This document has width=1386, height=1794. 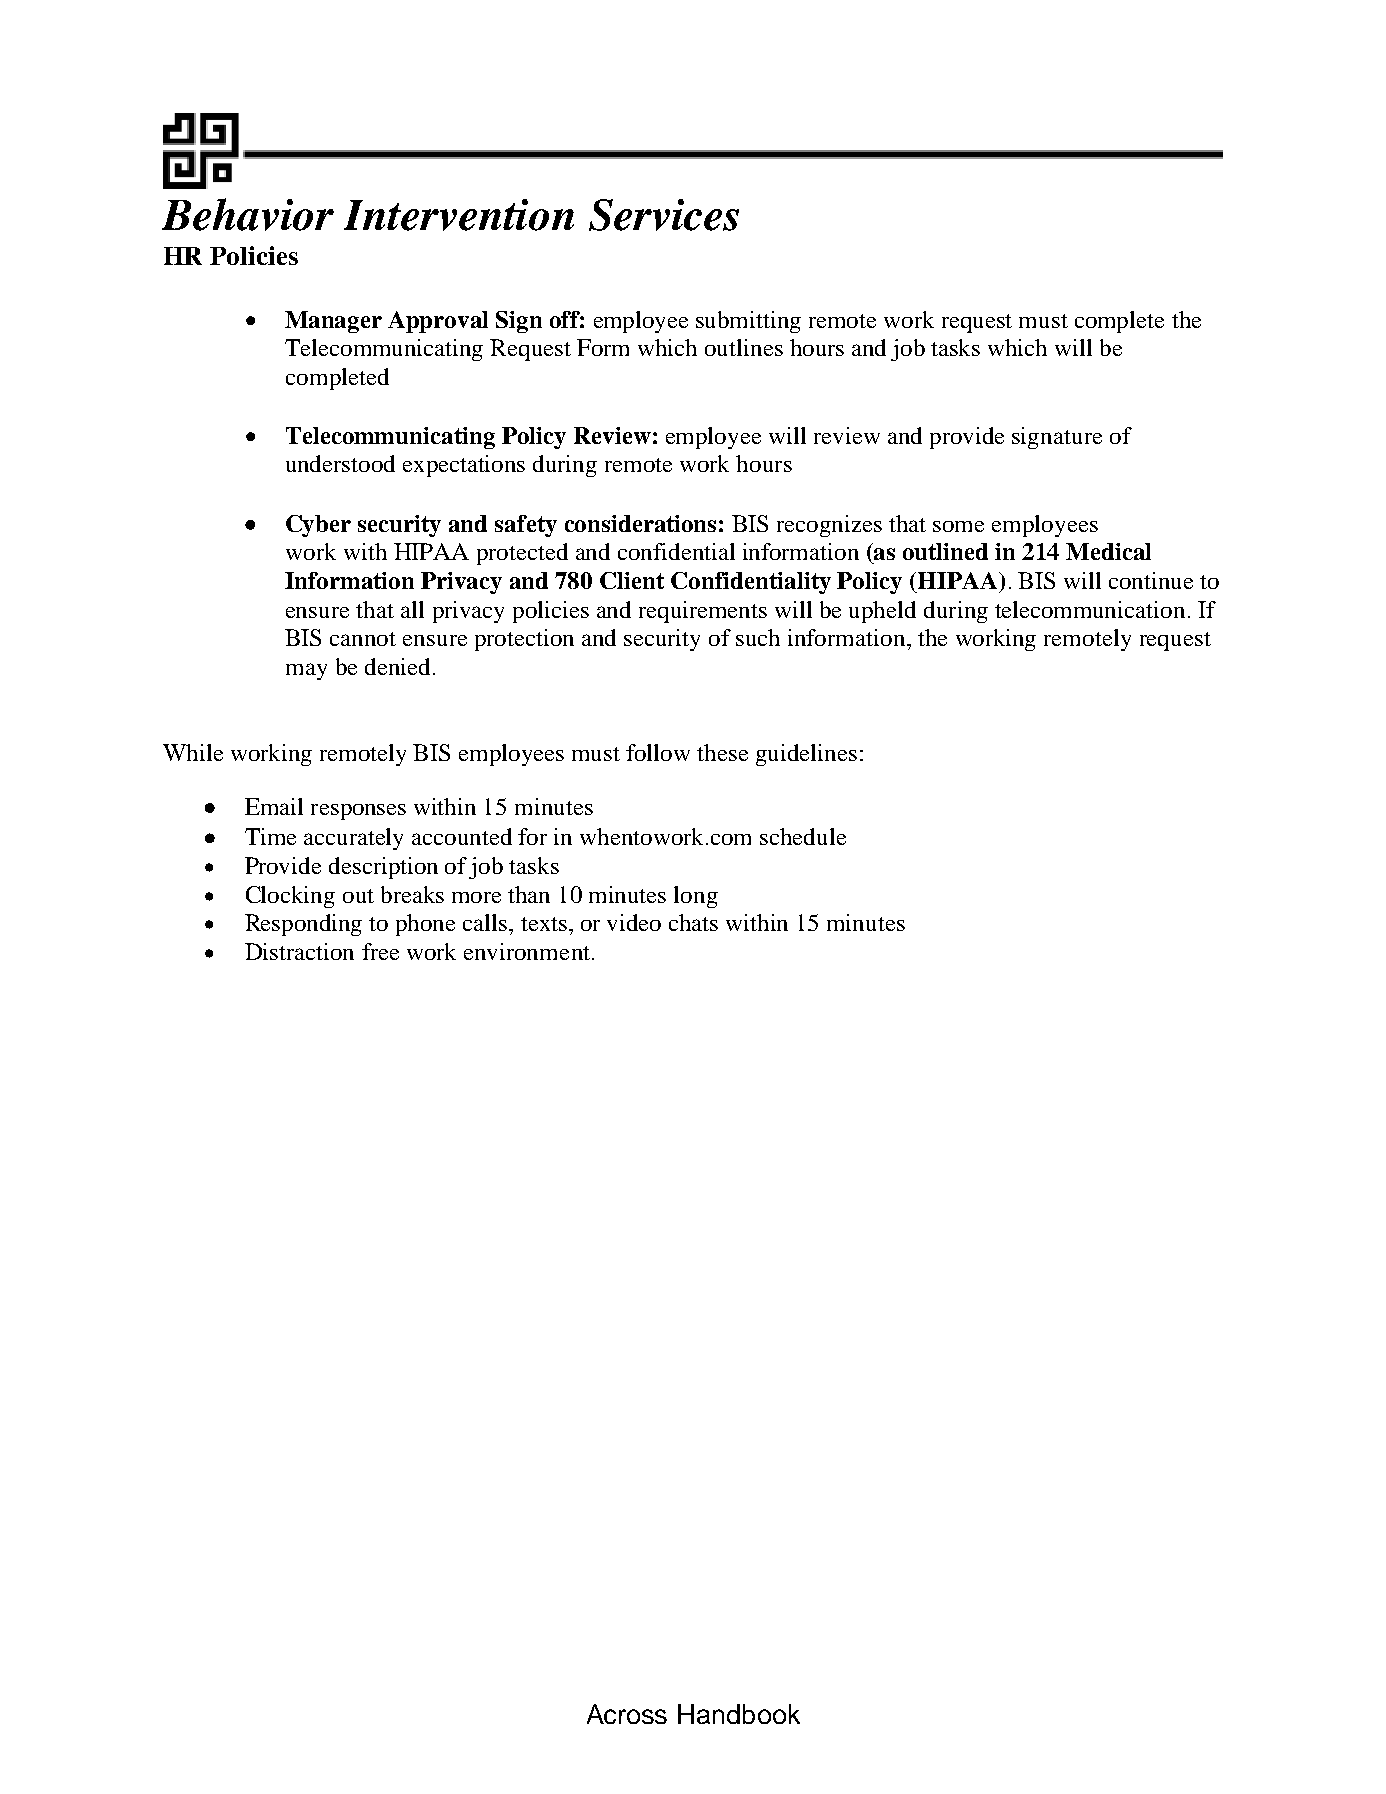 I want to click on Behavior, so click(x=248, y=214).
